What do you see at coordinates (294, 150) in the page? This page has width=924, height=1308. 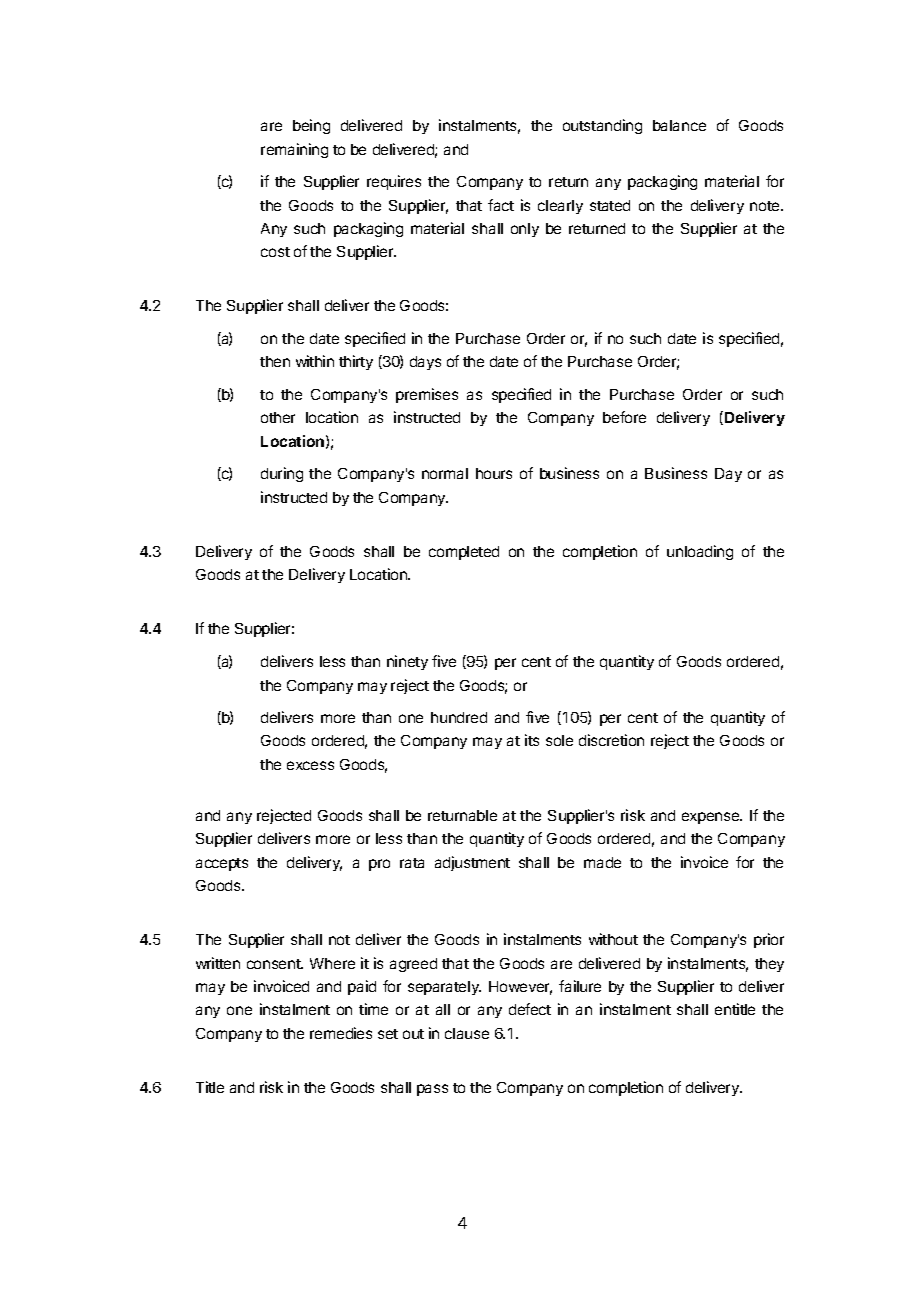 I see `remaining` at bounding box center [294, 150].
